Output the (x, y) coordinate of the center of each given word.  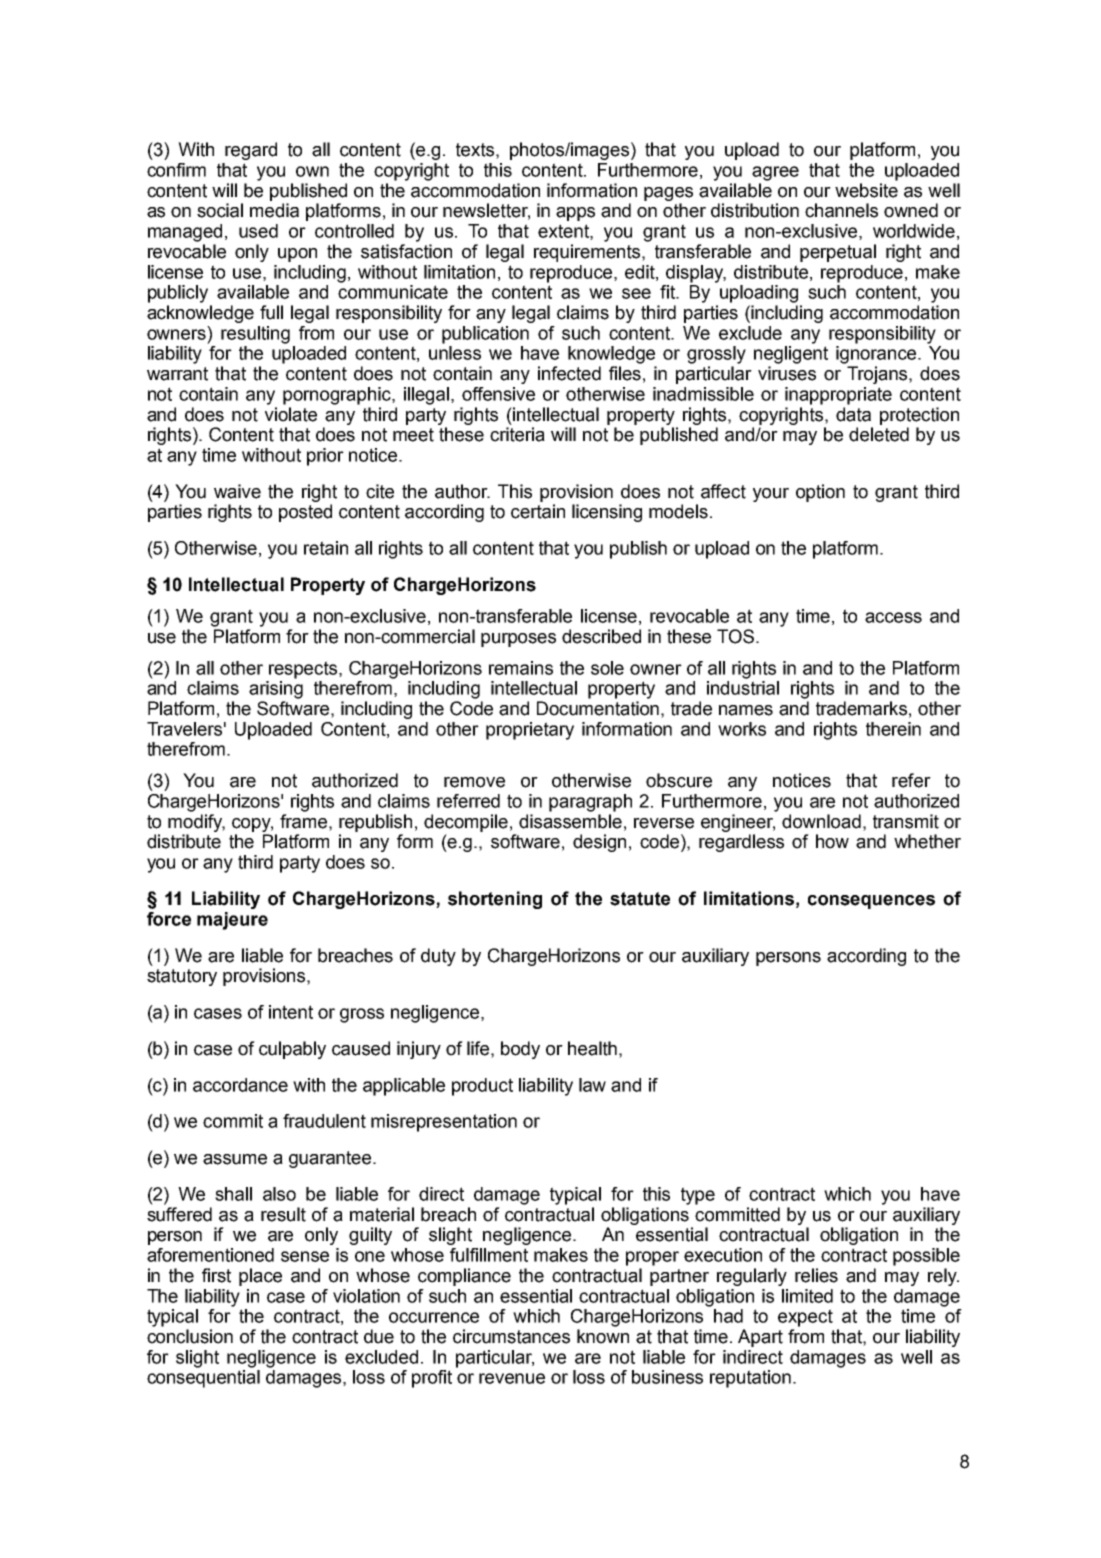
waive (237, 491)
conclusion (190, 1336)
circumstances (511, 1336)
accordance (240, 1085)
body (520, 1050)
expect (805, 1318)
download (821, 821)
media (274, 210)
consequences (871, 902)
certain (538, 511)
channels (841, 210)
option (820, 493)
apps (575, 214)
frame (303, 821)
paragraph (590, 803)
